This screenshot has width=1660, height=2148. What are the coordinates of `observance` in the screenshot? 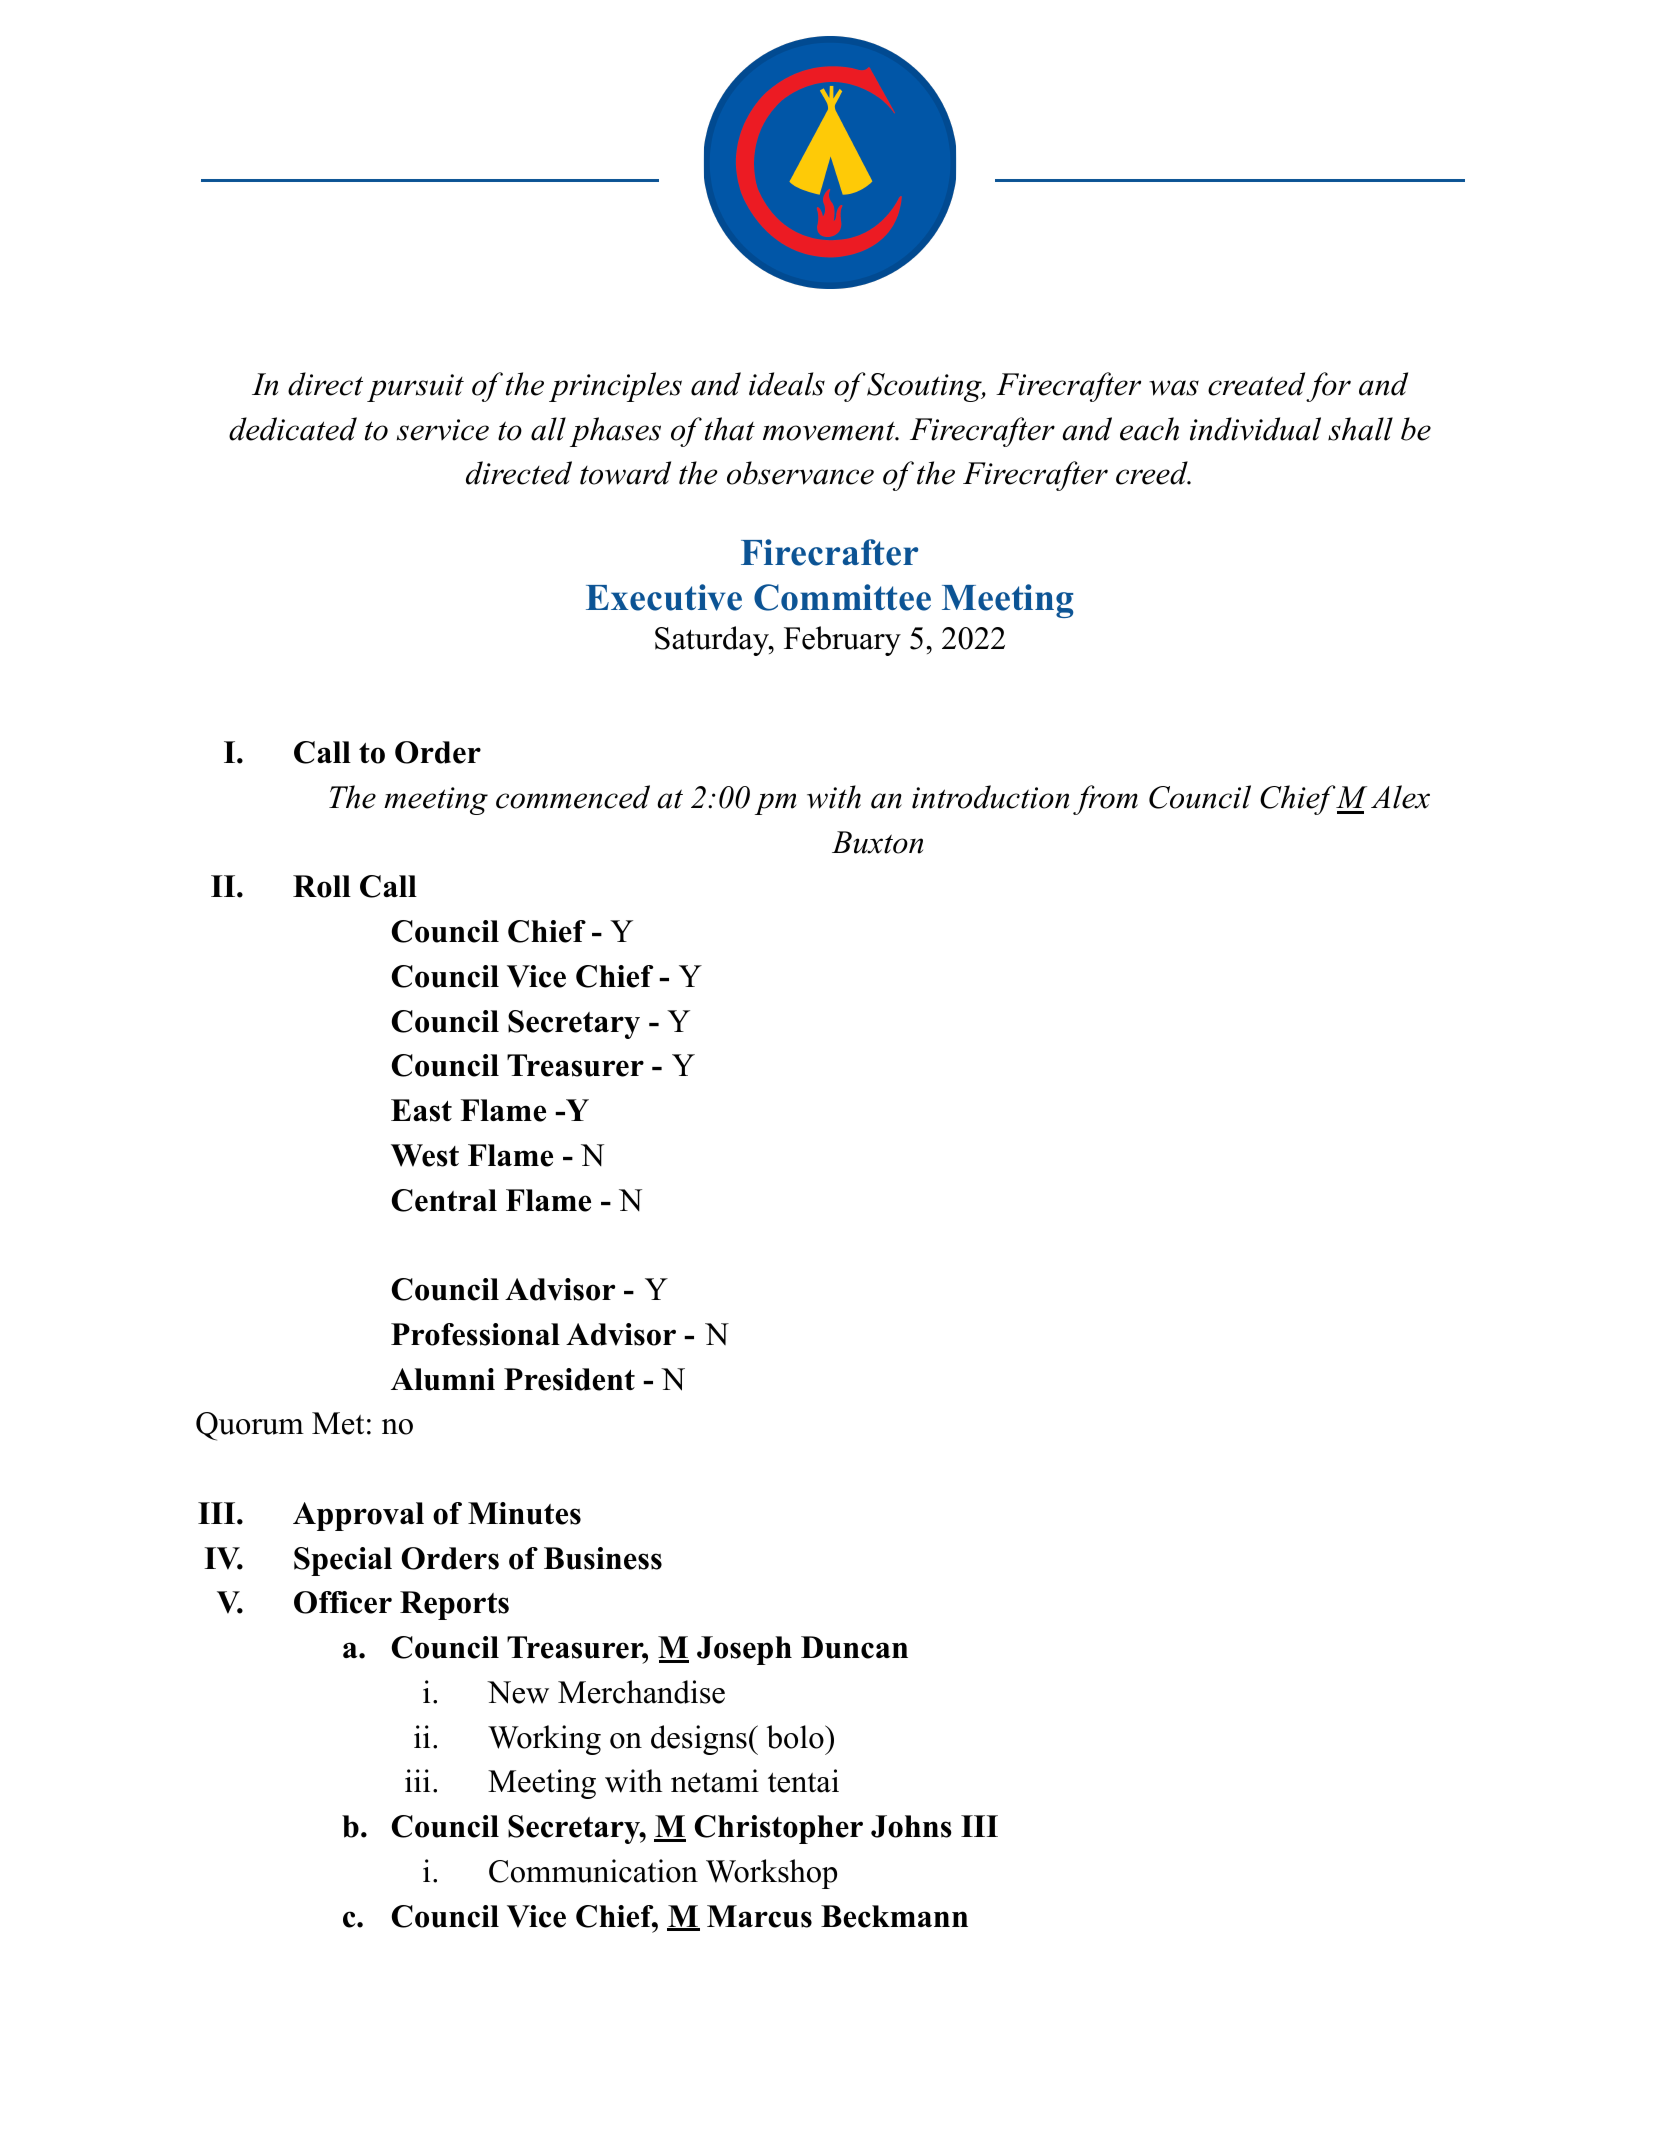 It's located at (800, 473).
